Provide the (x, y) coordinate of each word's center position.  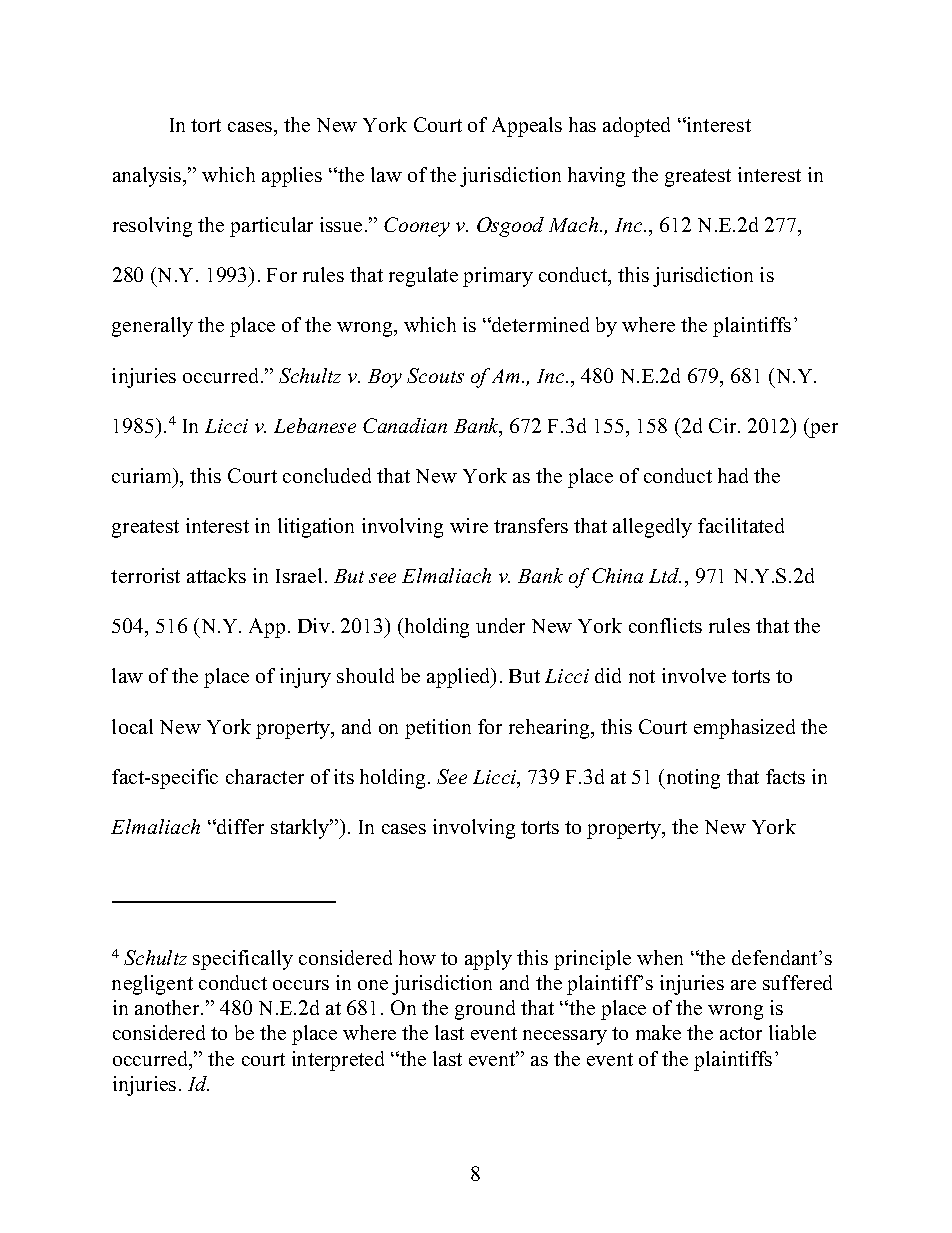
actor (741, 1033)
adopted (636, 127)
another (169, 1007)
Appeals (527, 127)
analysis (148, 177)
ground (485, 1010)
